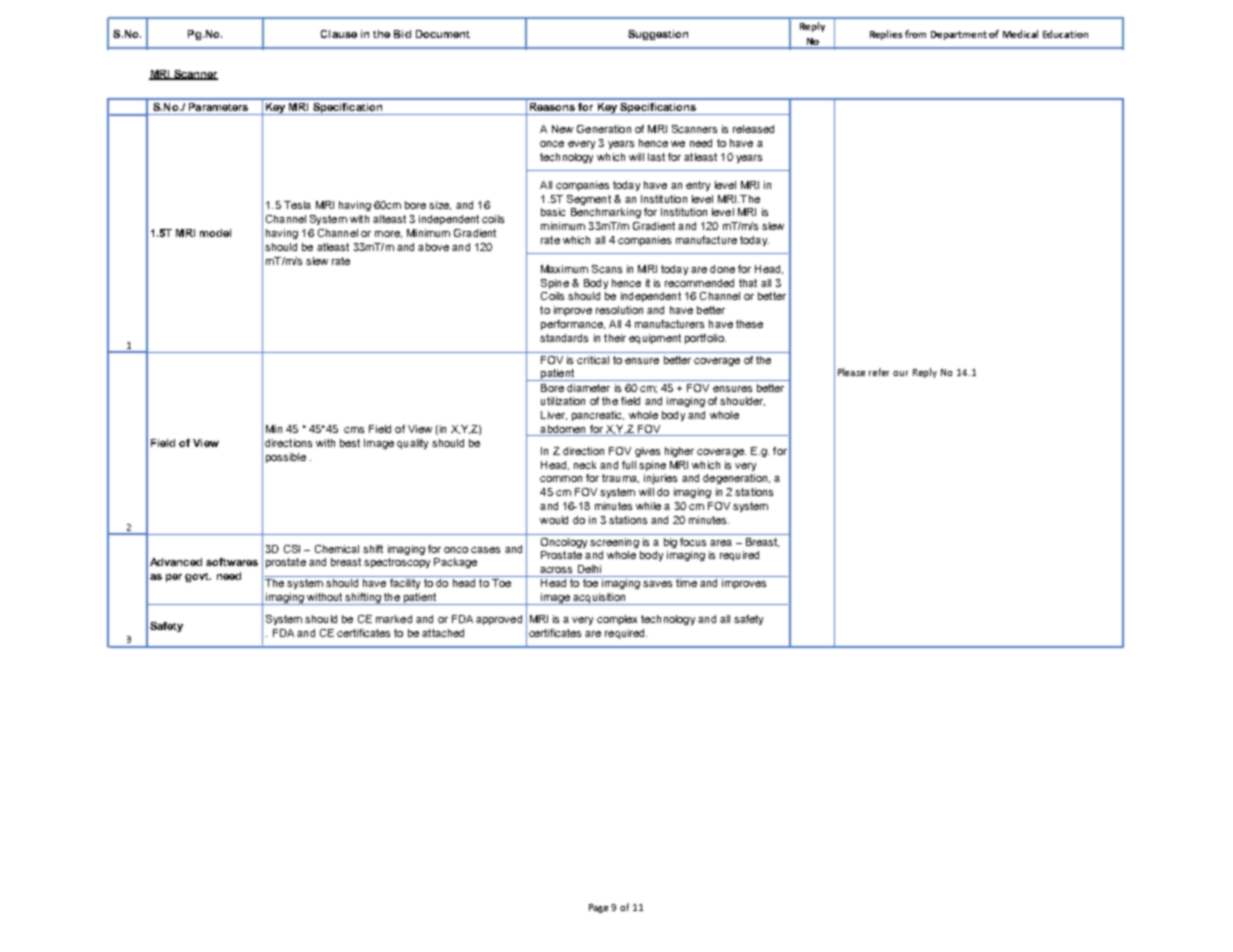 This screenshot has height=952, width=1233. What do you see at coordinates (600, 908) in the screenshot?
I see `Page` at bounding box center [600, 908].
